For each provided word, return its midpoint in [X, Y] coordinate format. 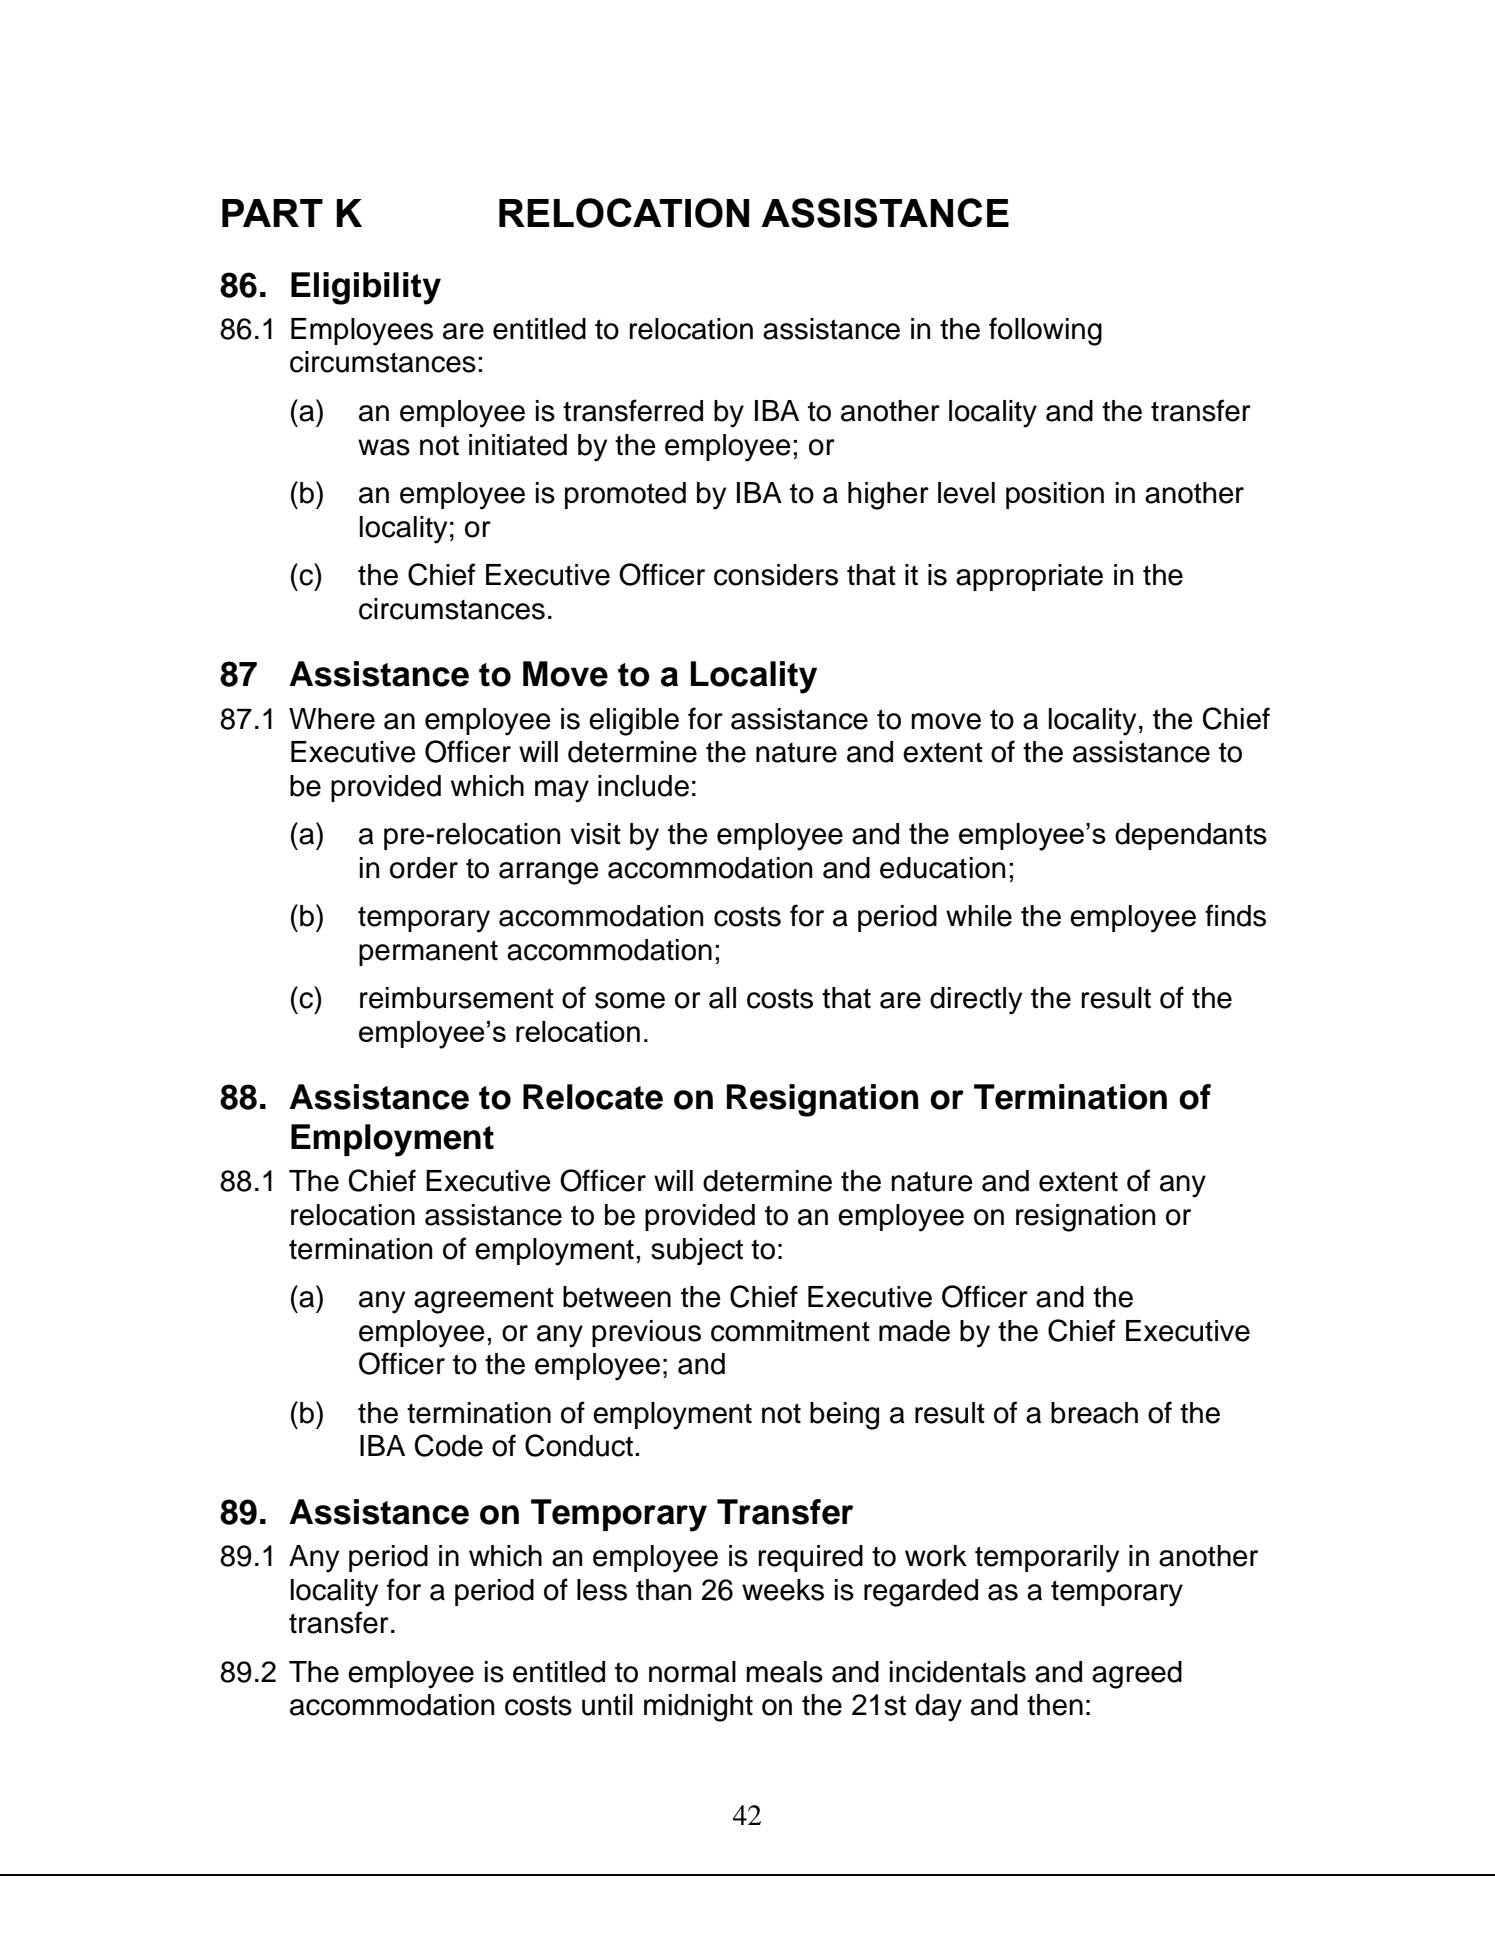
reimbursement [457, 998]
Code [449, 1445]
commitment [790, 1331]
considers [776, 575]
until [607, 1705]
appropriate [1029, 577]
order [424, 868]
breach [1094, 1413]
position [1055, 495]
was [384, 447]
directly [976, 1001]
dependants [1191, 836]
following [1045, 331]
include [643, 786]
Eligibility [366, 288]
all [722, 998]
